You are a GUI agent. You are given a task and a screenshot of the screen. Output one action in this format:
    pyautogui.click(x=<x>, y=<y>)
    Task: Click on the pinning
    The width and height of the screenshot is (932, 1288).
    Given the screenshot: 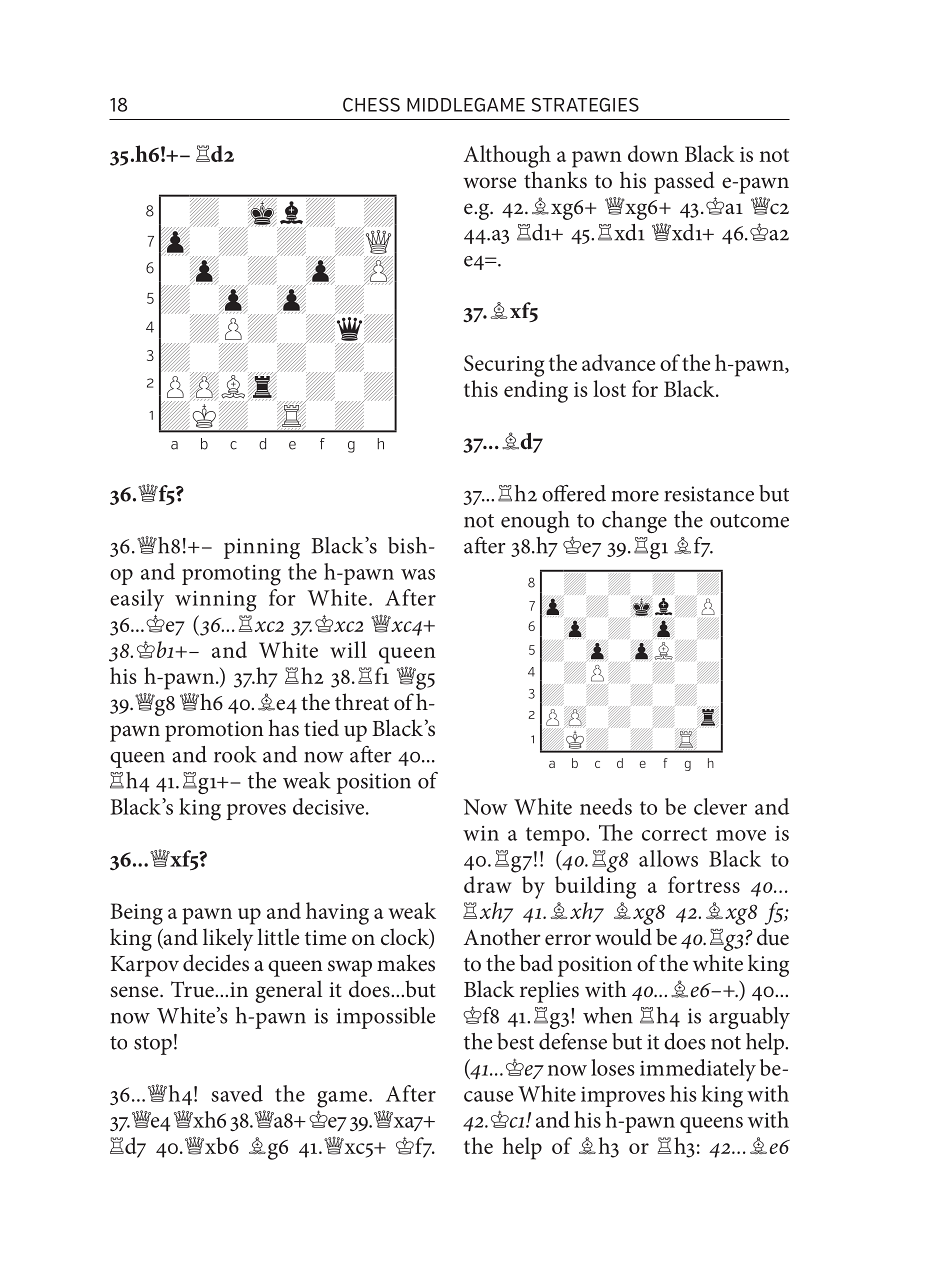 What is the action you would take?
    pyautogui.click(x=262, y=548)
